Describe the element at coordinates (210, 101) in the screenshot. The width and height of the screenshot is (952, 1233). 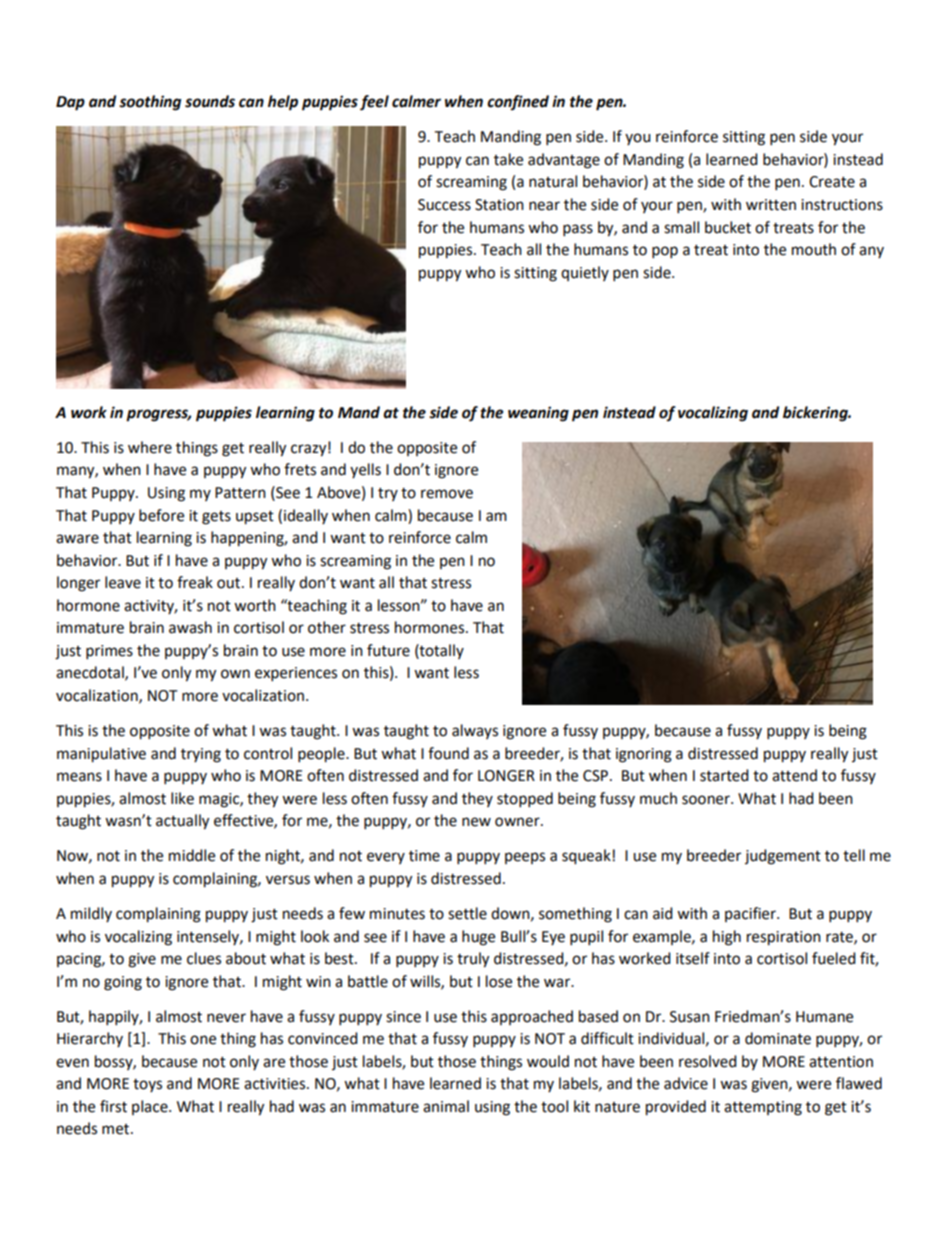
I see `sounds` at that location.
